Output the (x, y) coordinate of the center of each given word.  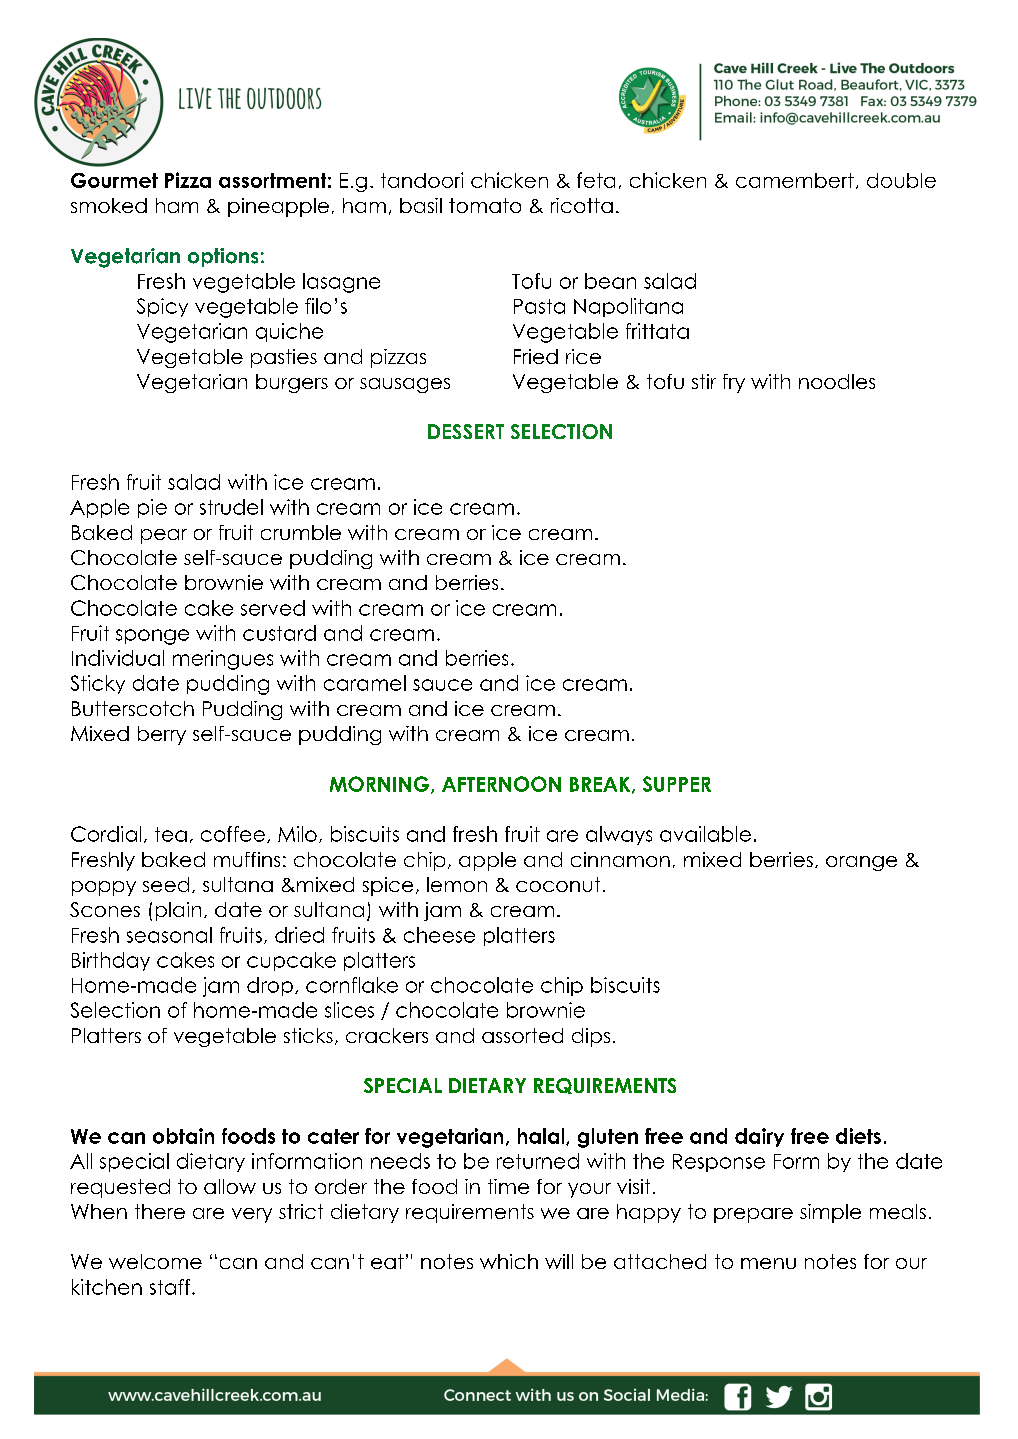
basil (421, 205)
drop (270, 986)
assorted (522, 1035)
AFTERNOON (501, 784)
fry (734, 383)
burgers (292, 383)
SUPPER (677, 784)
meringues (223, 660)
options (223, 257)
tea (171, 834)
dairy (759, 1137)
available (705, 834)
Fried (536, 356)
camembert (795, 180)
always (619, 835)
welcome (155, 1261)
